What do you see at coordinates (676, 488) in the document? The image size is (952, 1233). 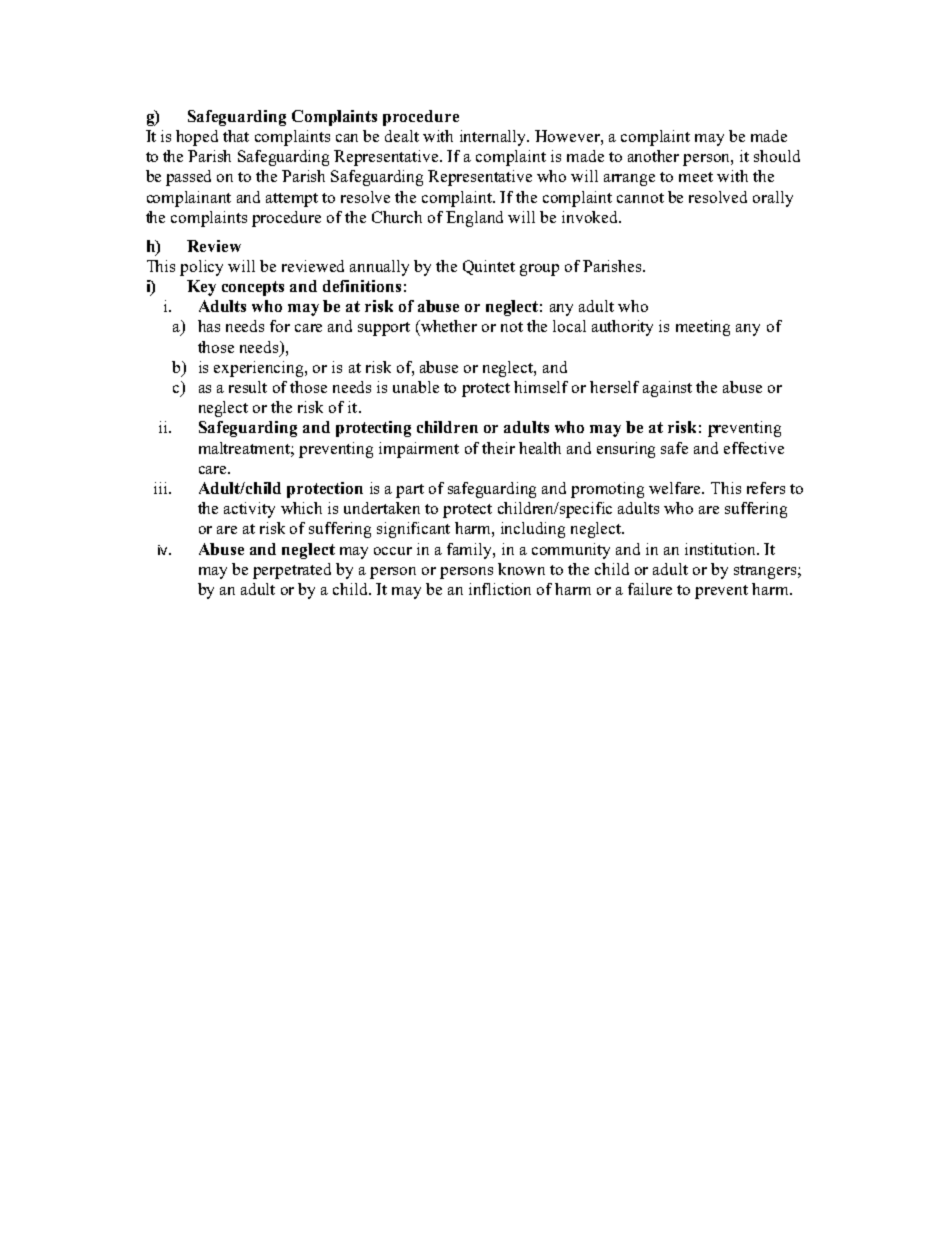 I see `welfare` at bounding box center [676, 488].
